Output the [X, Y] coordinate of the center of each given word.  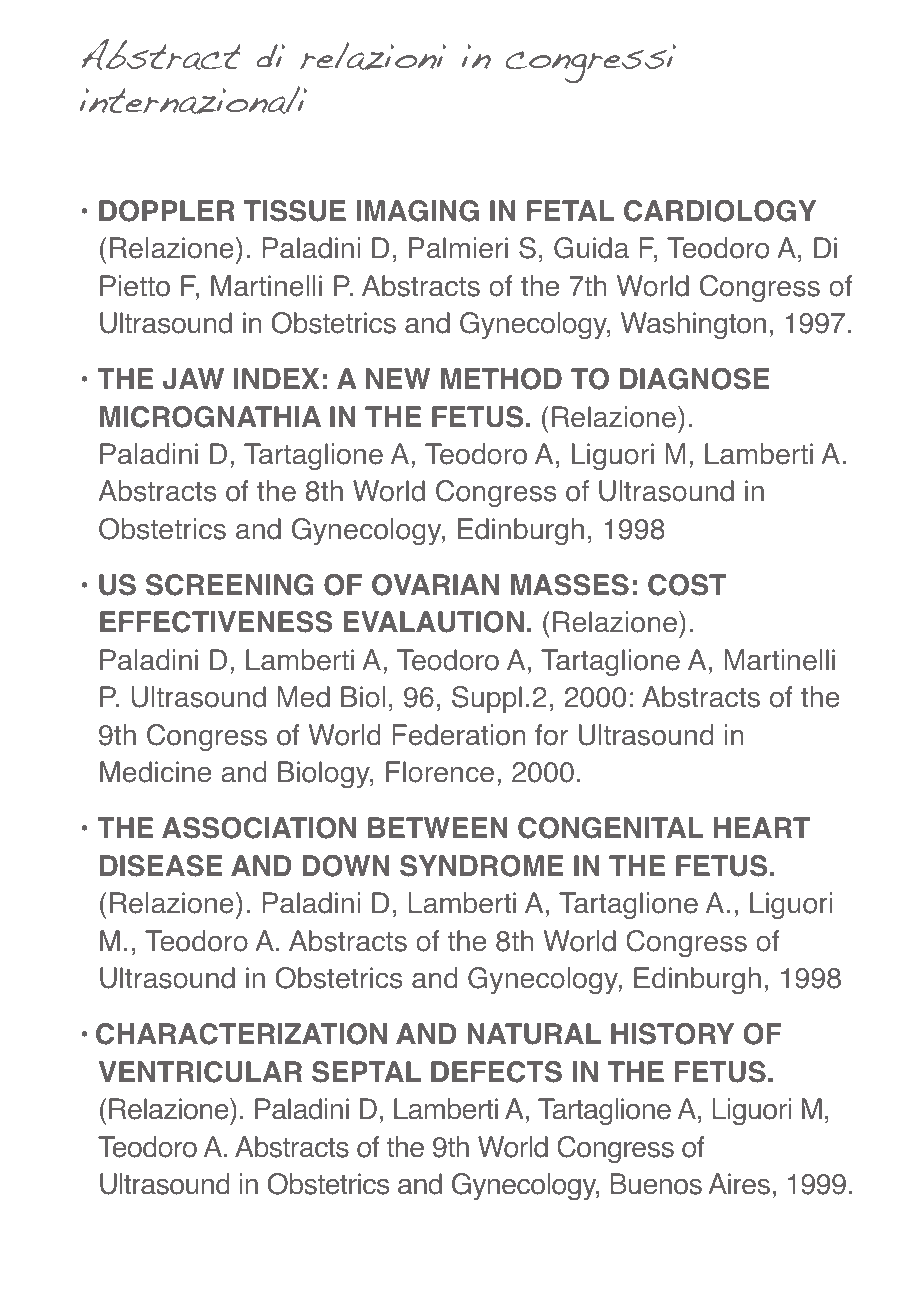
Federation [459, 735]
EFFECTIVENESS [216, 622]
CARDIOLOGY [720, 211]
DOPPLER [167, 211]
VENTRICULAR [200, 1072]
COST [687, 585]
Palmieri [458, 248]
